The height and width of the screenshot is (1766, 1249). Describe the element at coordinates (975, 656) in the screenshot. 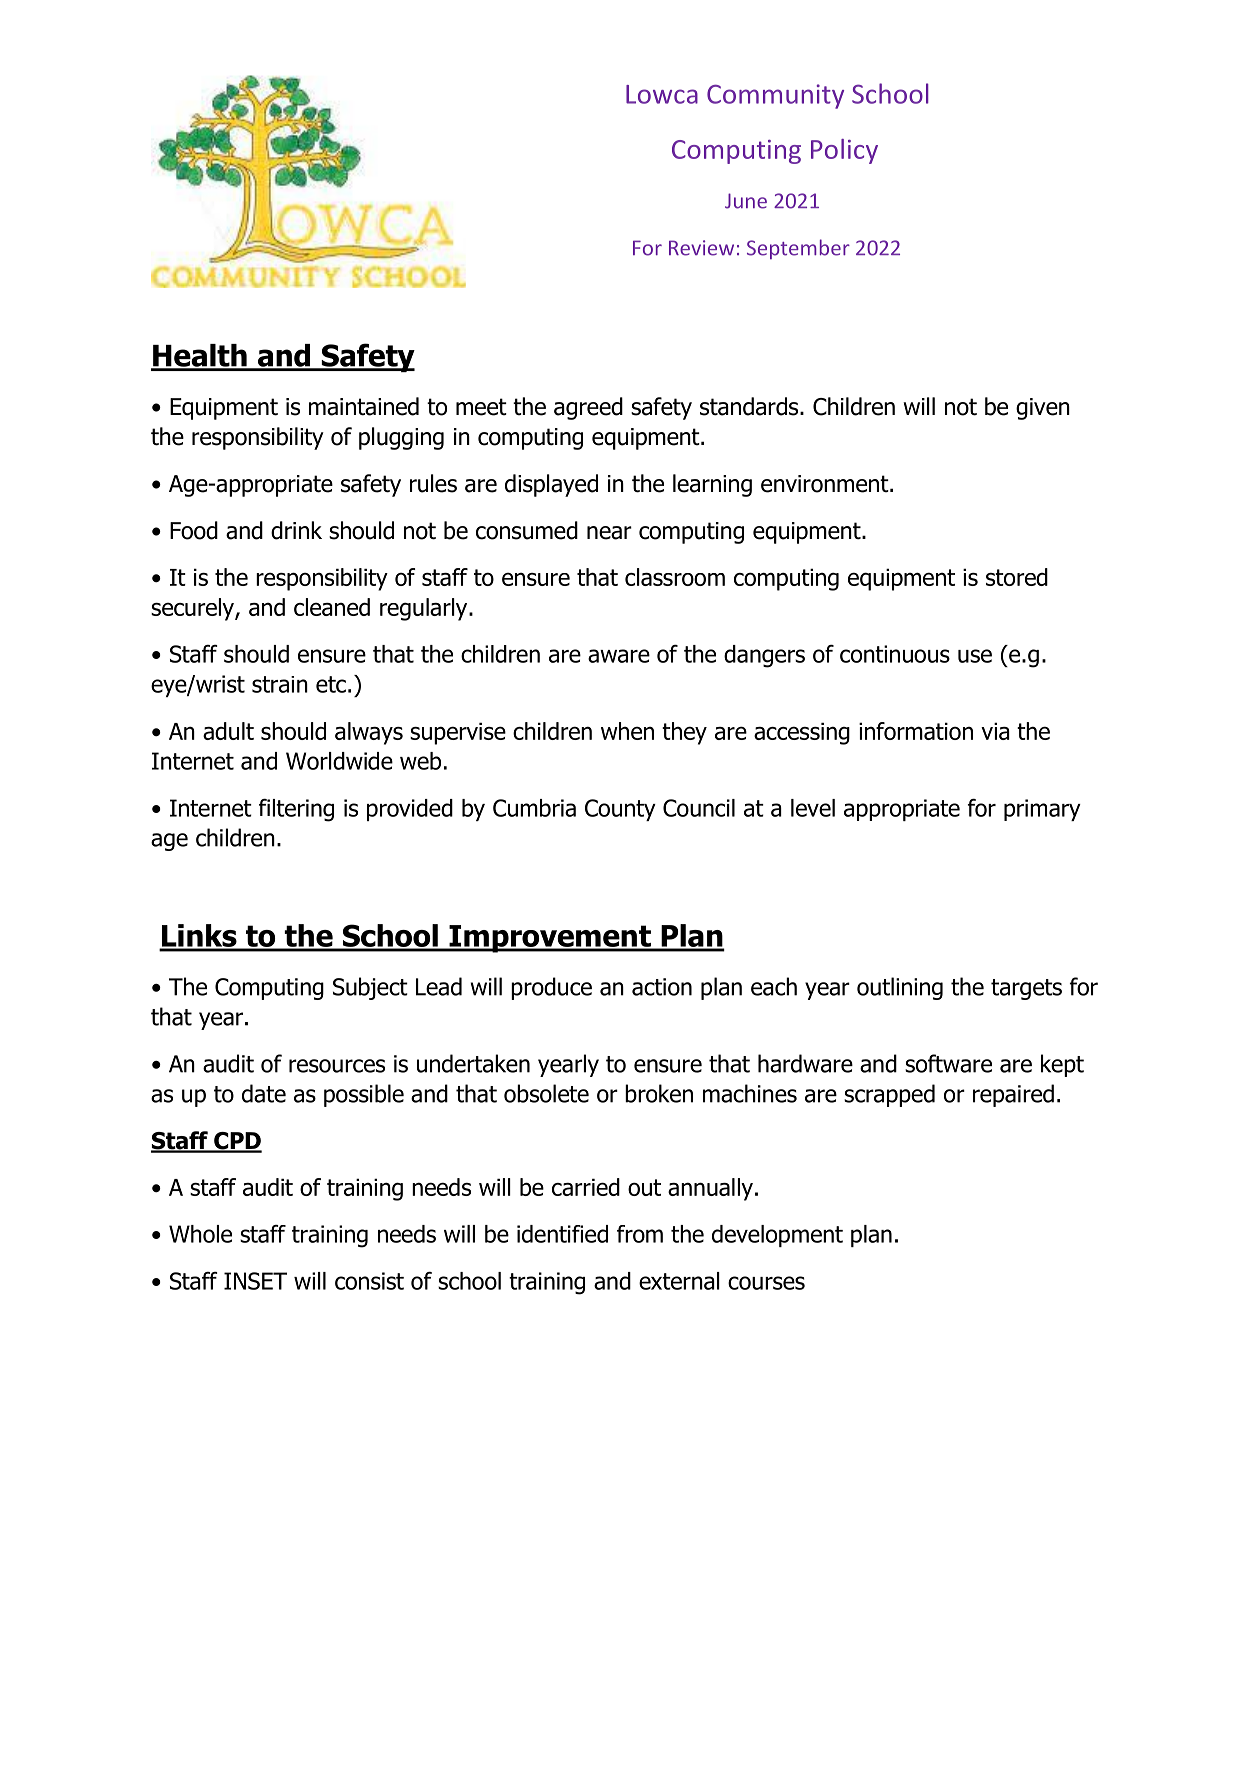

I see `use` at that location.
